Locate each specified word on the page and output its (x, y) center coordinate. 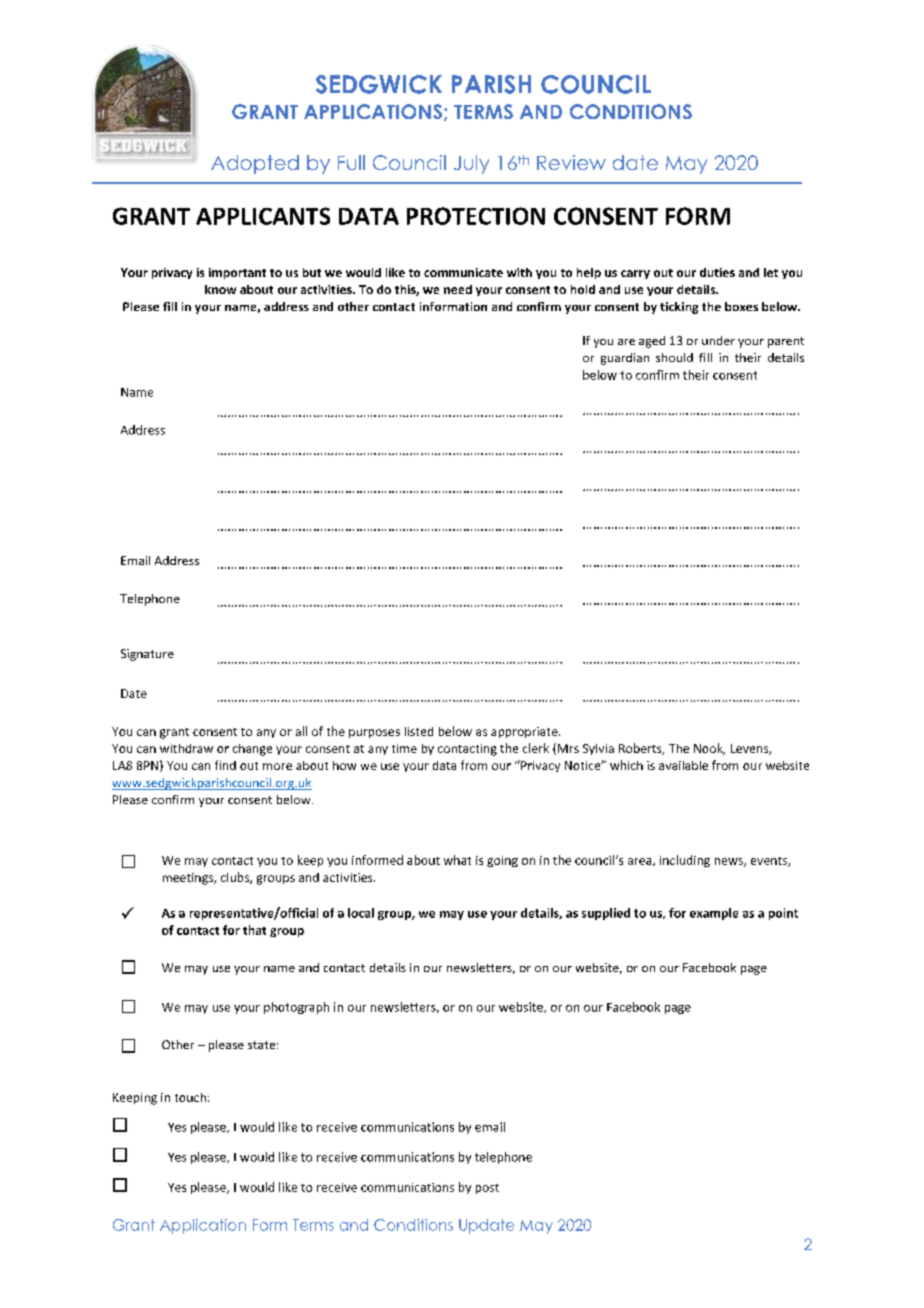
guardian (625, 359)
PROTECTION (476, 216)
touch (190, 1097)
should (674, 357)
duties (717, 272)
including (685, 861)
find (225, 765)
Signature (147, 655)
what (457, 860)
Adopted (255, 164)
